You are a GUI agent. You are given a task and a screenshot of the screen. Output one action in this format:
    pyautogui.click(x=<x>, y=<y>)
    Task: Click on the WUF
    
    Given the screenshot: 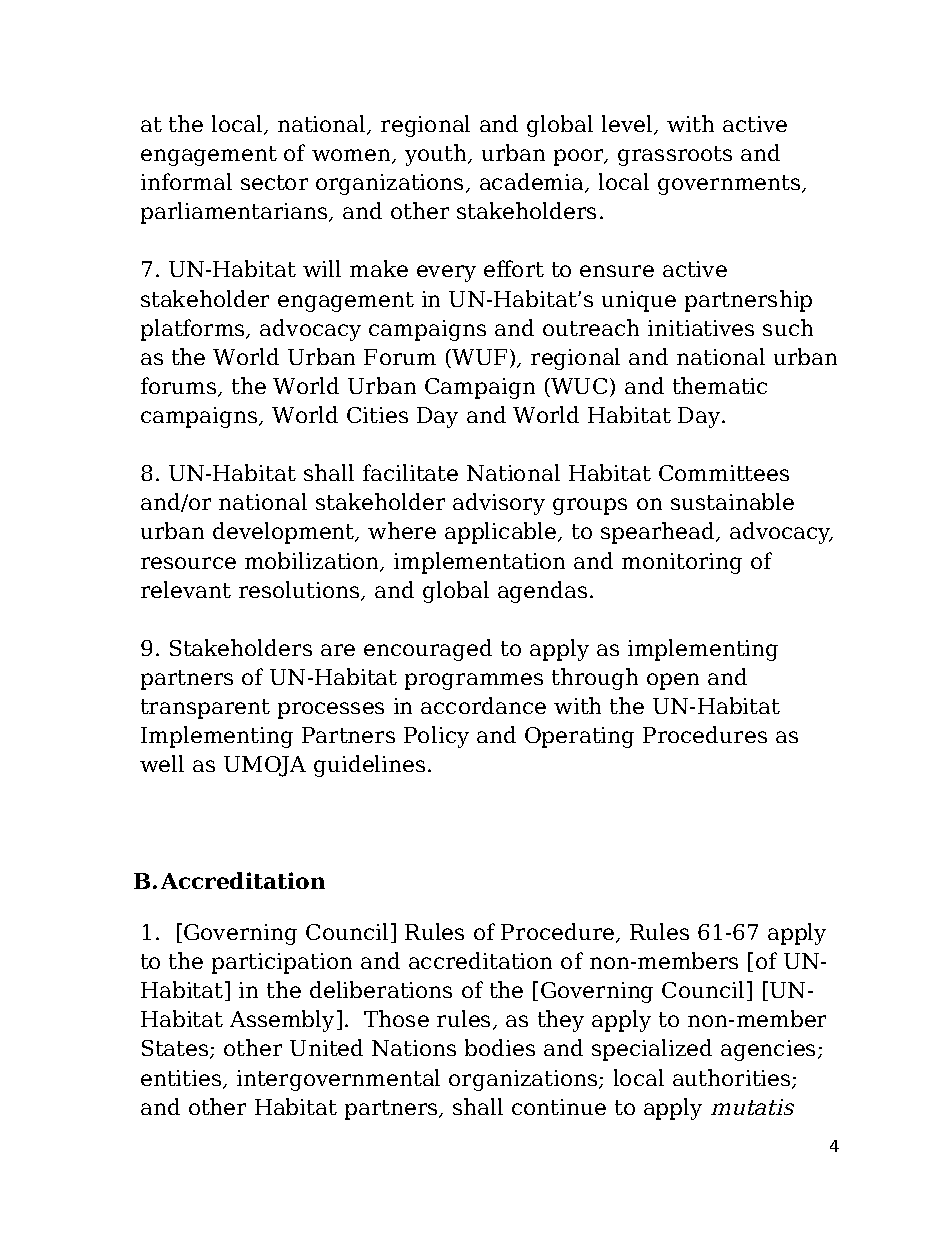 What is the action you would take?
    pyautogui.click(x=478, y=358)
